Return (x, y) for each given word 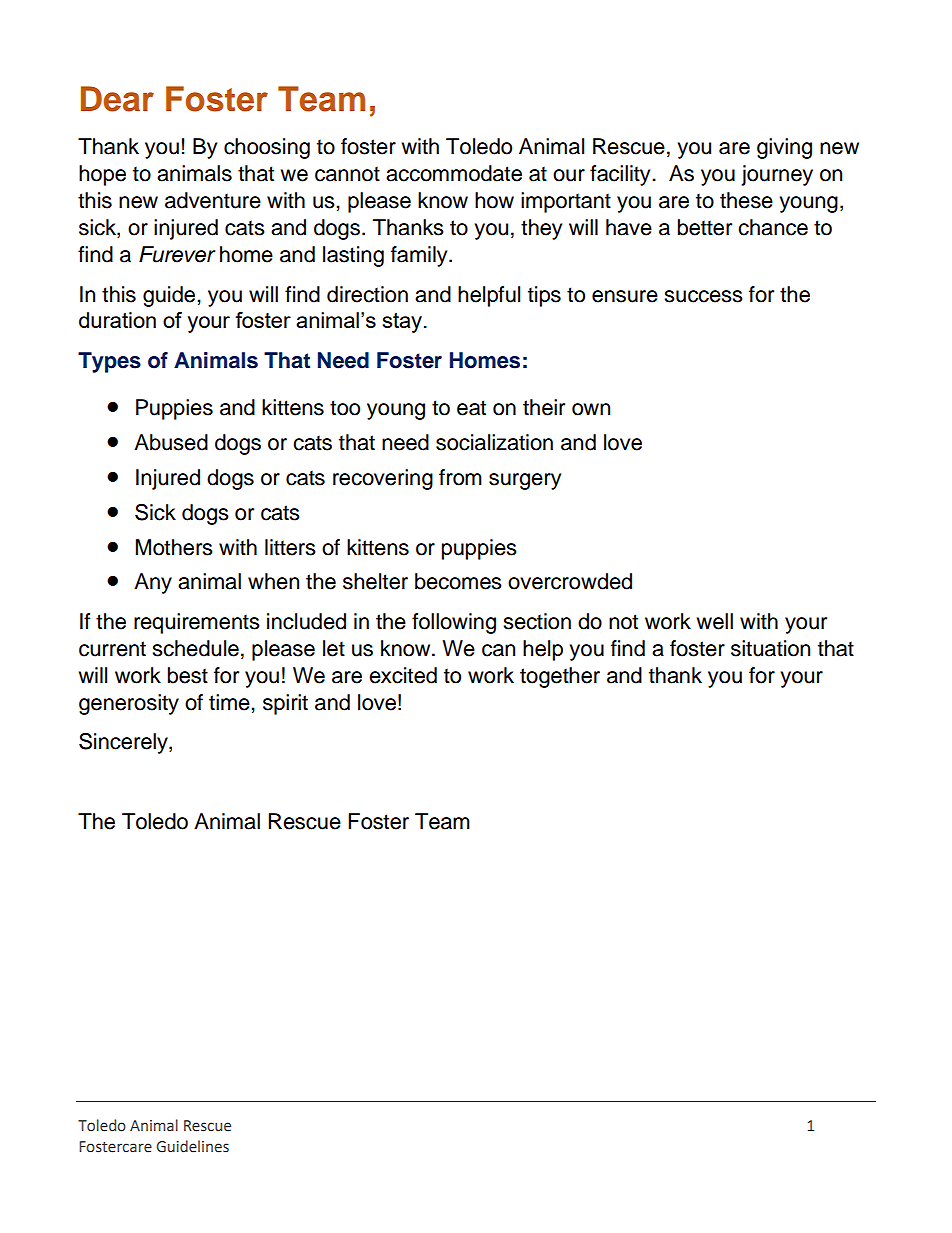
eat (471, 408)
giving (784, 148)
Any (153, 583)
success (703, 296)
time (230, 702)
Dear (117, 99)
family (420, 256)
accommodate (454, 173)
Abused (171, 442)
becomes (458, 581)
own (591, 409)
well (714, 621)
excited (403, 675)
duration (117, 320)
